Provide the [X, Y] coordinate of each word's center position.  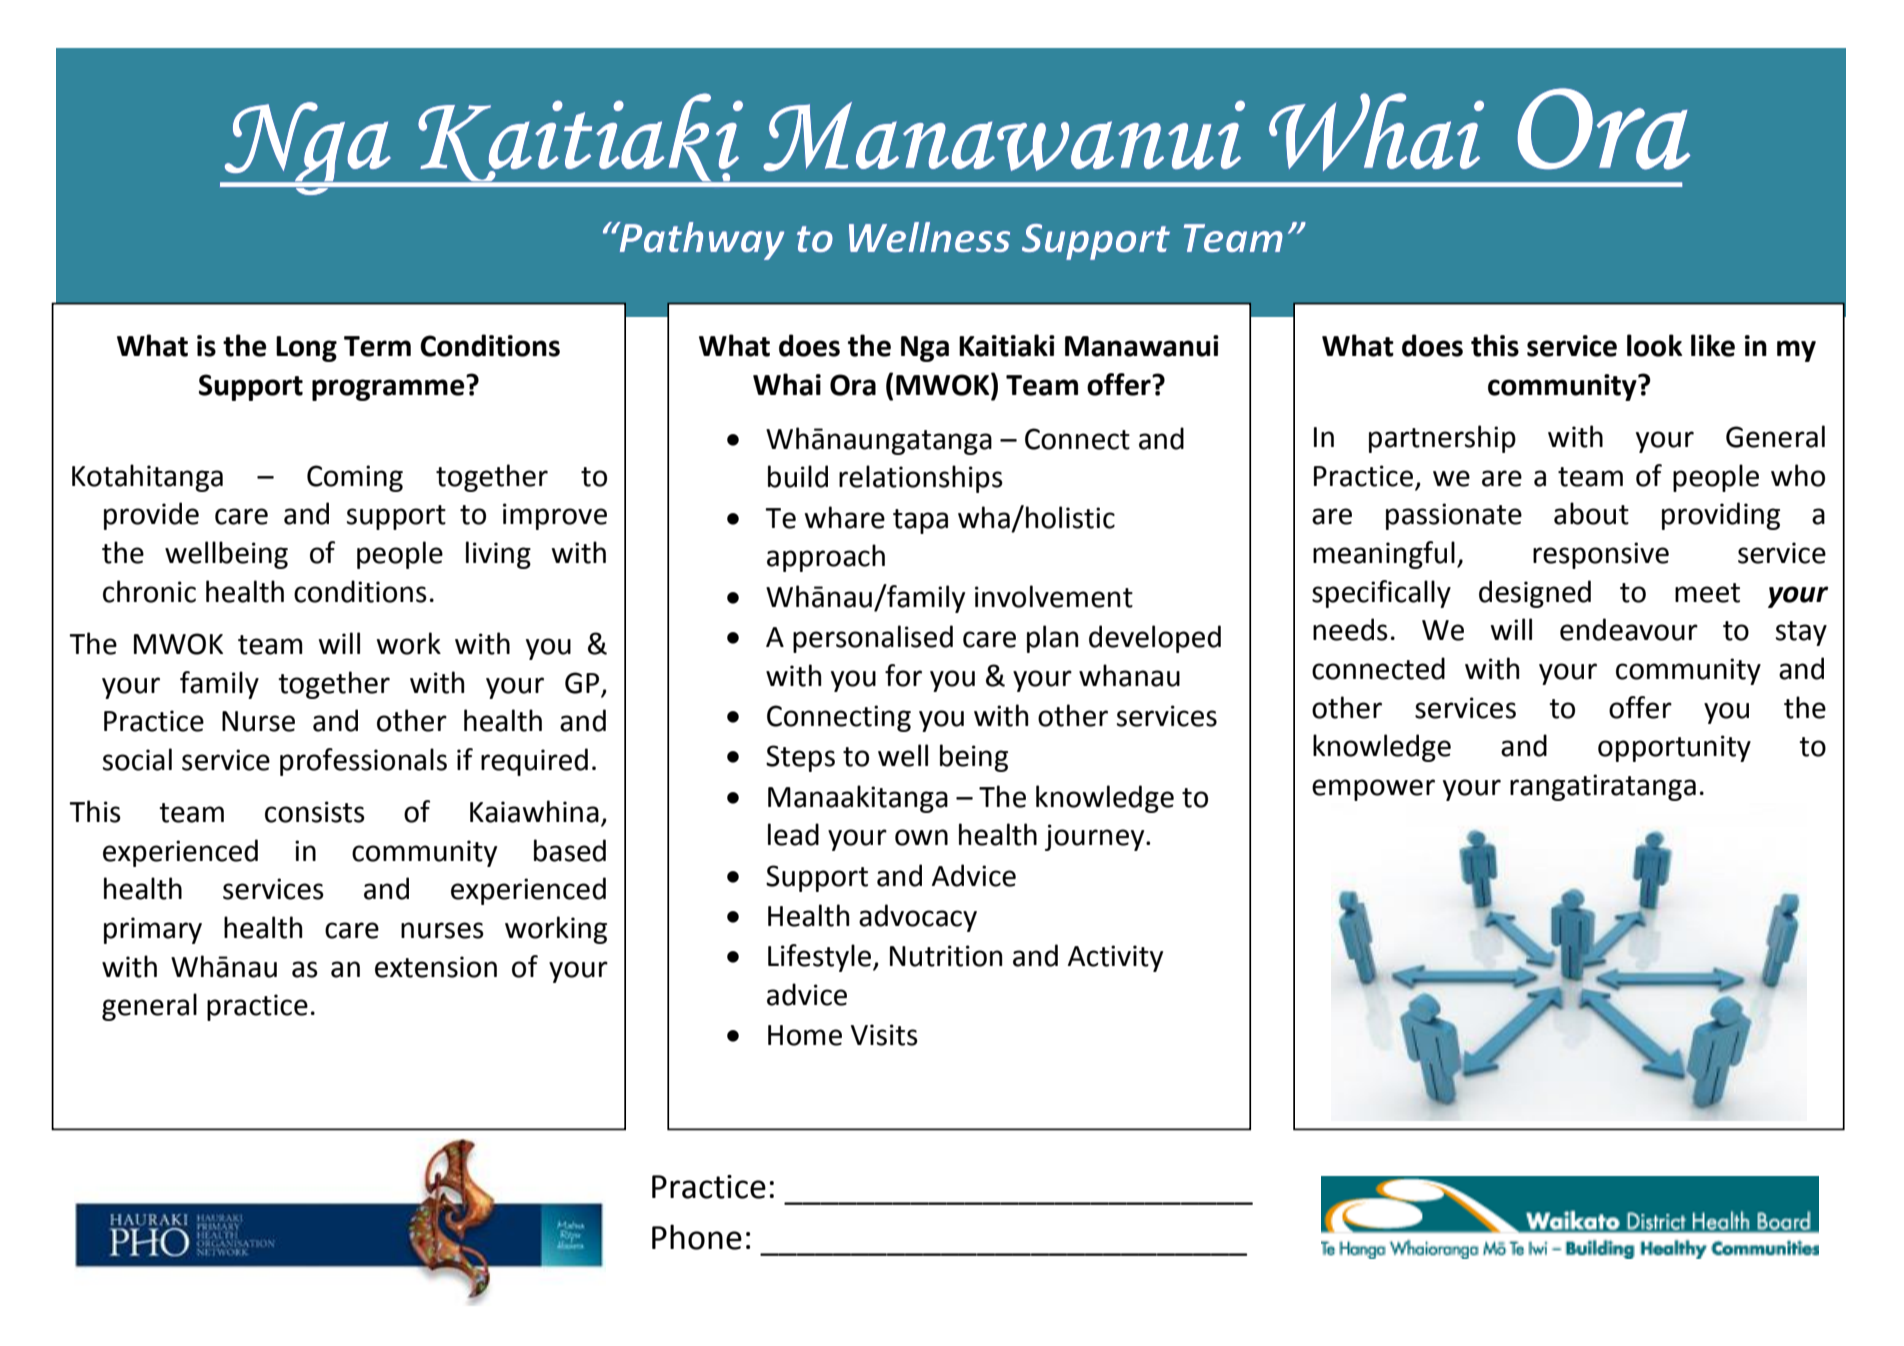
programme [388, 390]
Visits [884, 1035]
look [1654, 345]
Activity [1115, 958]
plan [1052, 639]
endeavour [1629, 629]
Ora [853, 385]
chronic [149, 591]
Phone [697, 1237]
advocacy [918, 918]
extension [436, 967]
